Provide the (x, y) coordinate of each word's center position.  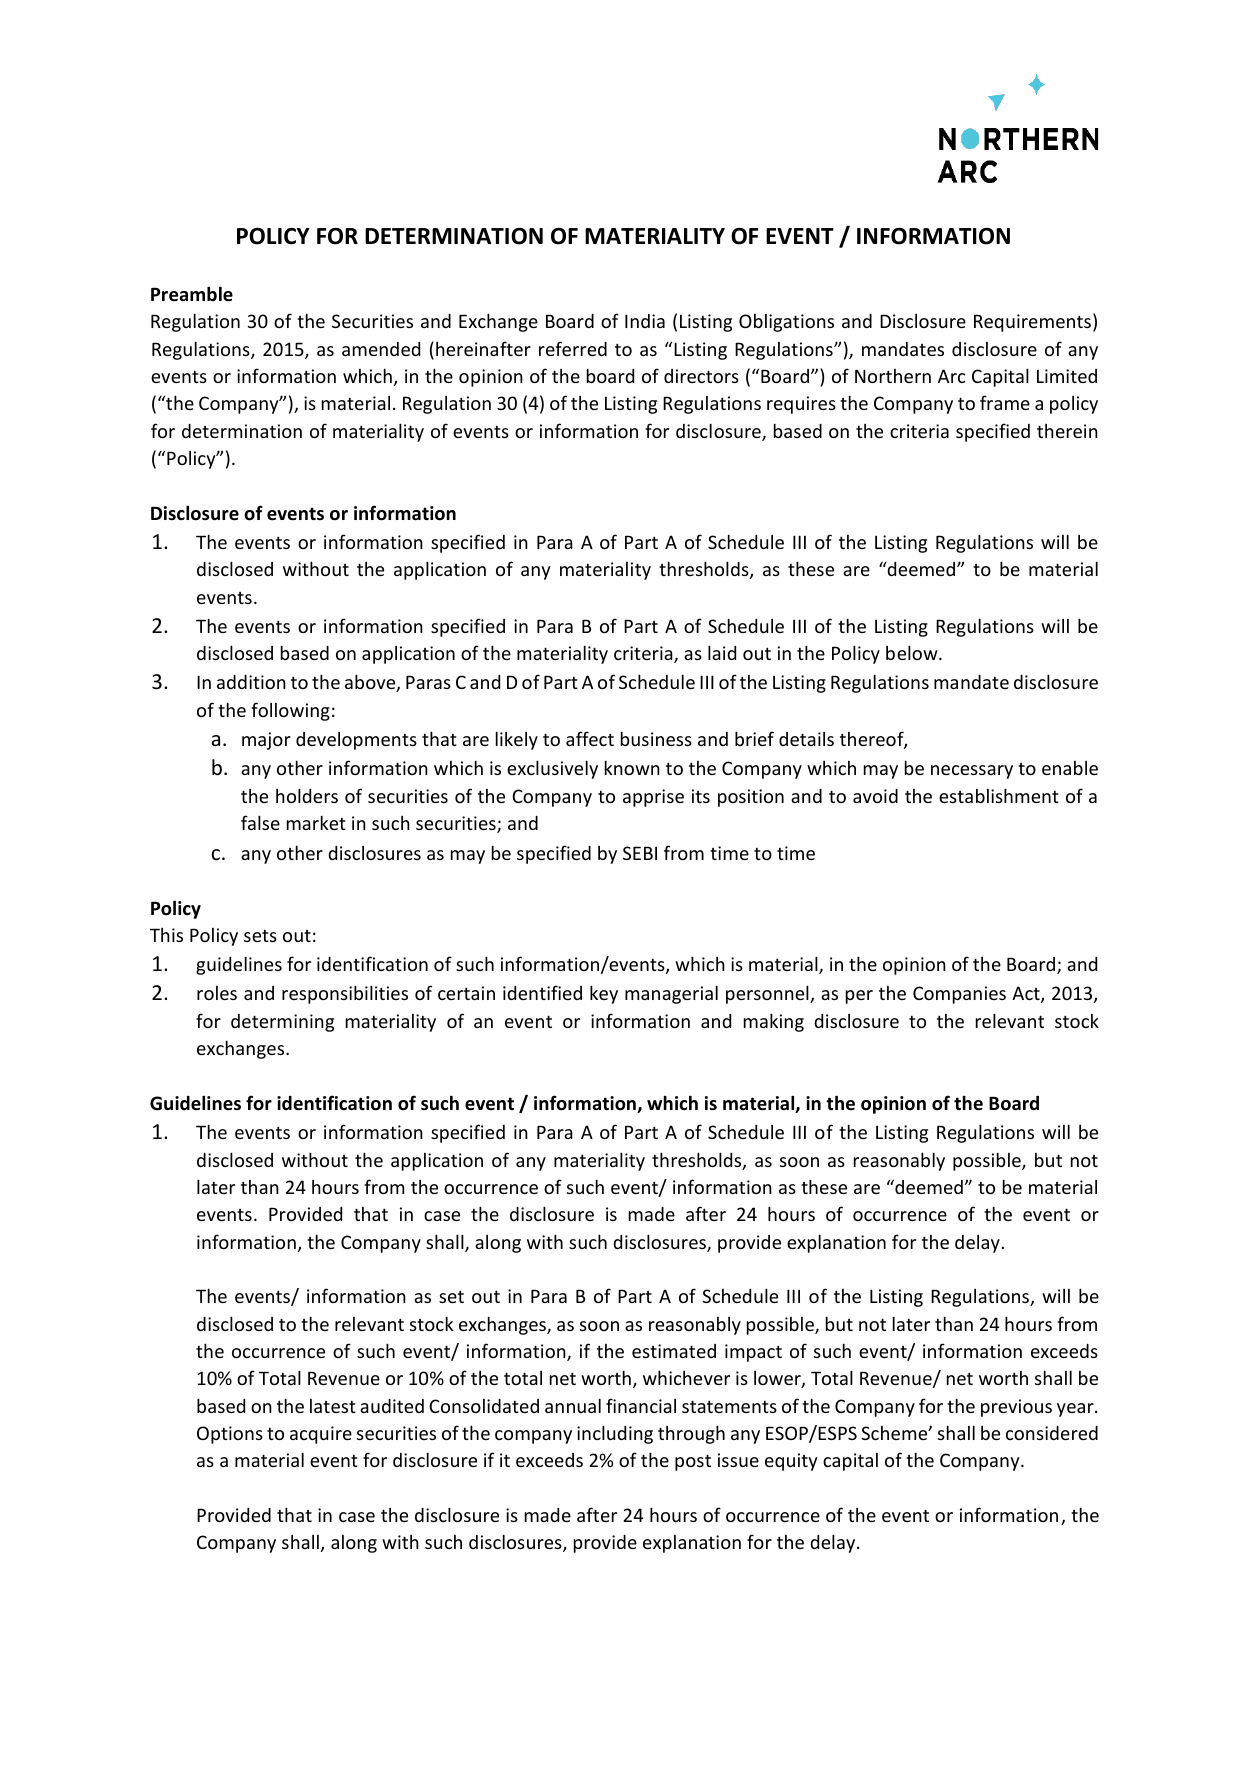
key (604, 994)
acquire (321, 1435)
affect (590, 738)
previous (1016, 1408)
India (645, 321)
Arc (951, 376)
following (290, 711)
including (615, 1434)
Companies (959, 995)
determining (282, 1023)
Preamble (192, 294)
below (913, 652)
